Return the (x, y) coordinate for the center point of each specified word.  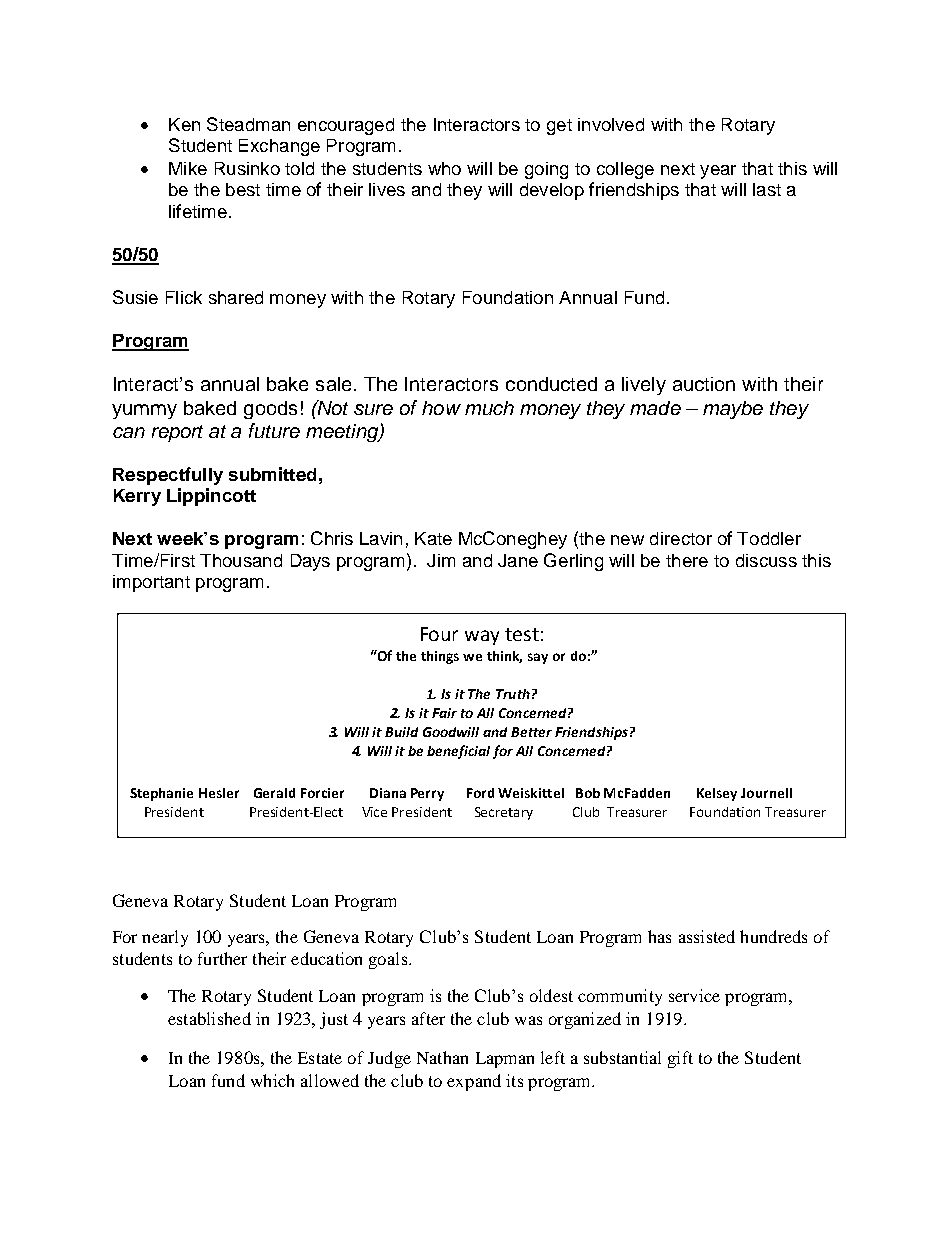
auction (704, 384)
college (625, 170)
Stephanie (161, 794)
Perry (427, 794)
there (687, 560)
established (209, 1018)
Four (439, 634)
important (151, 583)
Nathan (442, 1057)
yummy (144, 411)
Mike (188, 168)
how (441, 408)
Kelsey (717, 794)
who (444, 168)
